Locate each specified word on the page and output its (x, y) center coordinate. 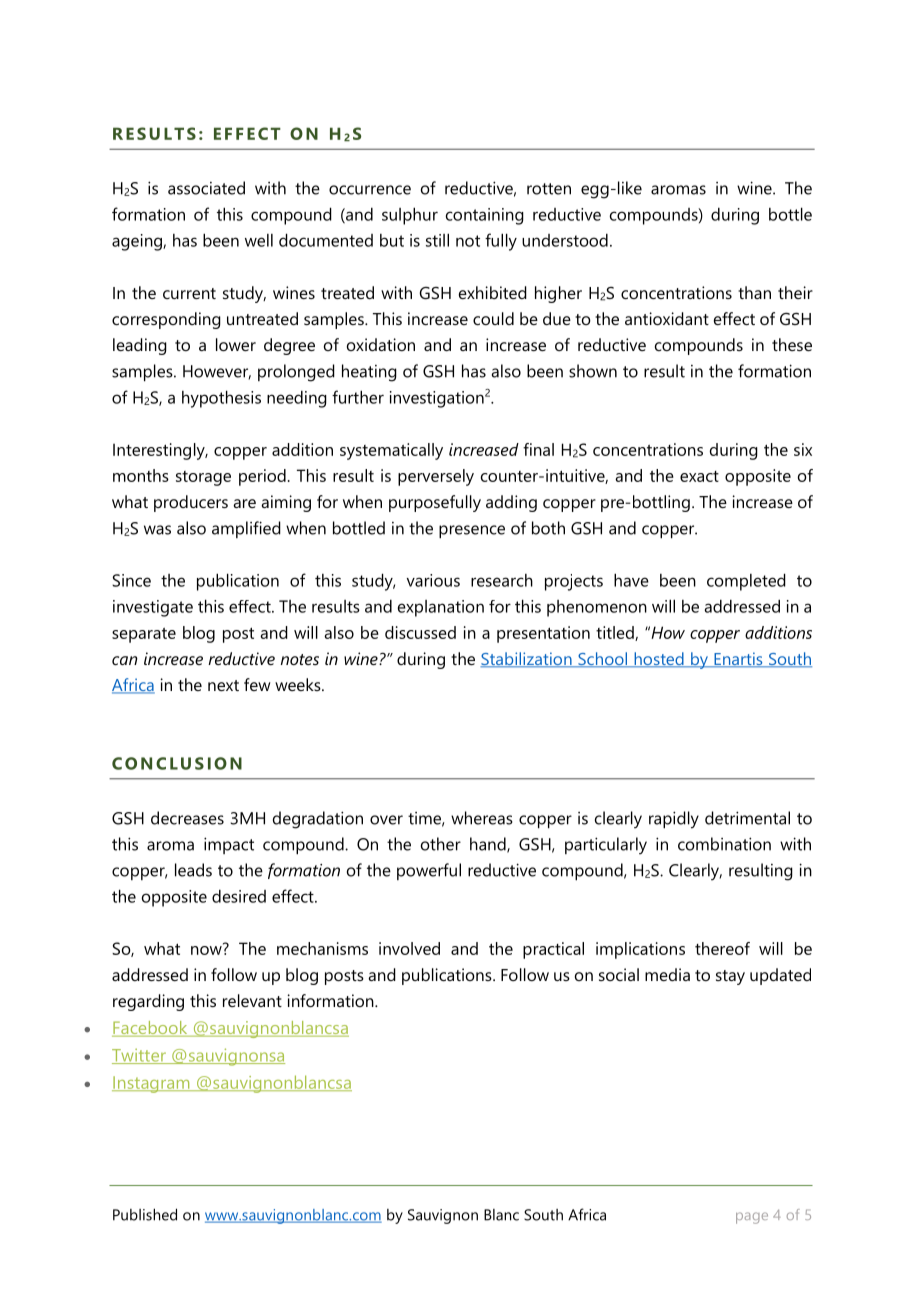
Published (145, 1214)
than (754, 292)
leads (193, 870)
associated (206, 188)
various (433, 580)
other (441, 844)
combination (724, 844)
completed (746, 582)
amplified (246, 529)
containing (485, 216)
